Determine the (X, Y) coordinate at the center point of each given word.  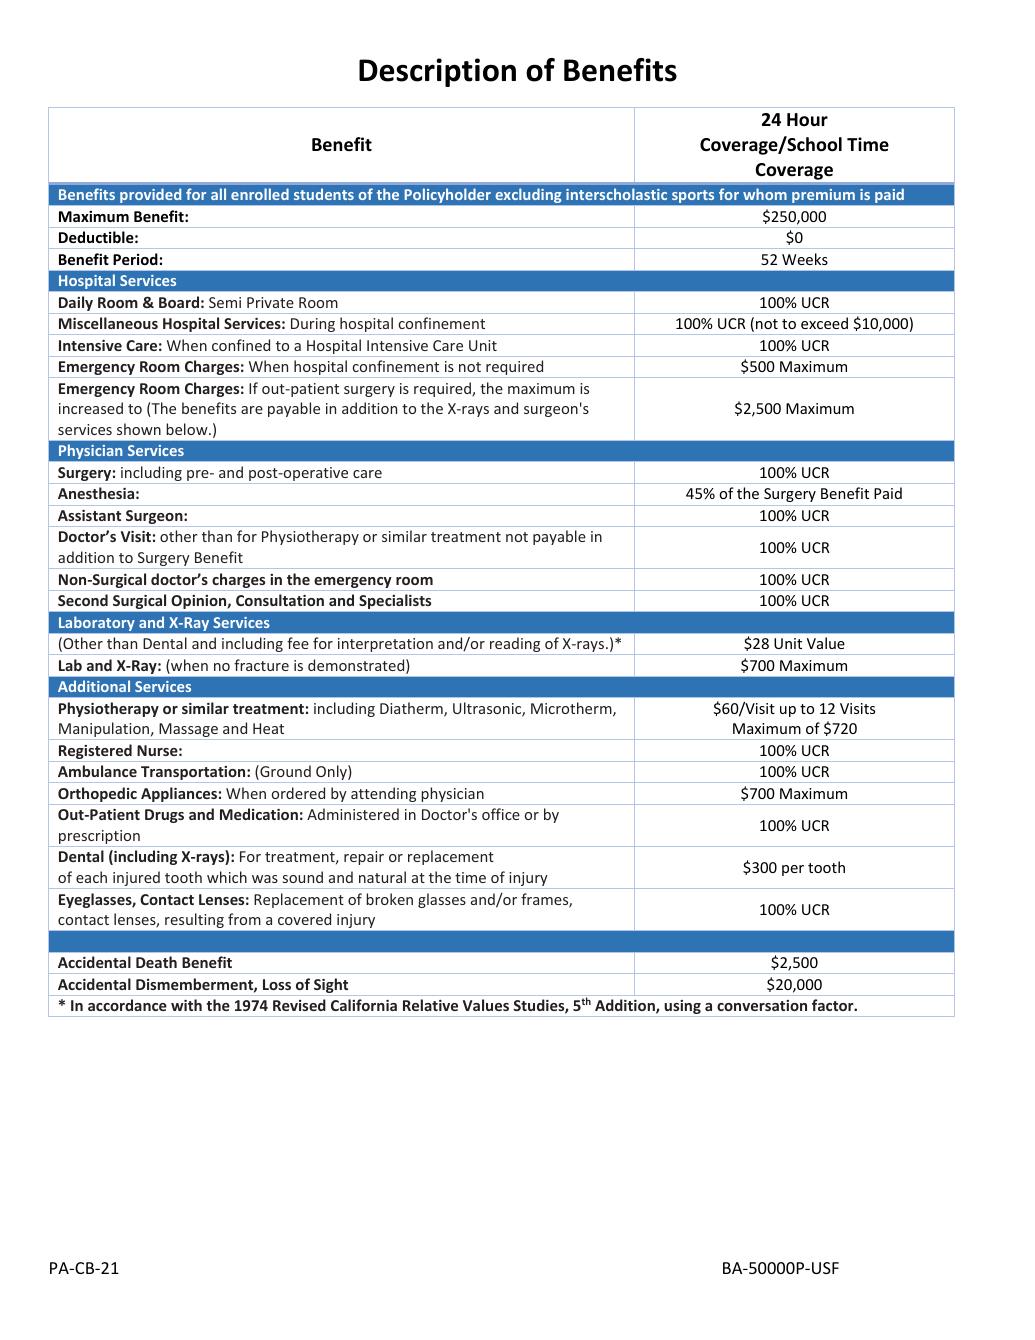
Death (156, 962)
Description (437, 72)
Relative (430, 1005)
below (188, 429)
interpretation (385, 646)
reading (515, 646)
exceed (824, 323)
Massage (188, 731)
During (313, 326)
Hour (807, 119)
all (218, 194)
